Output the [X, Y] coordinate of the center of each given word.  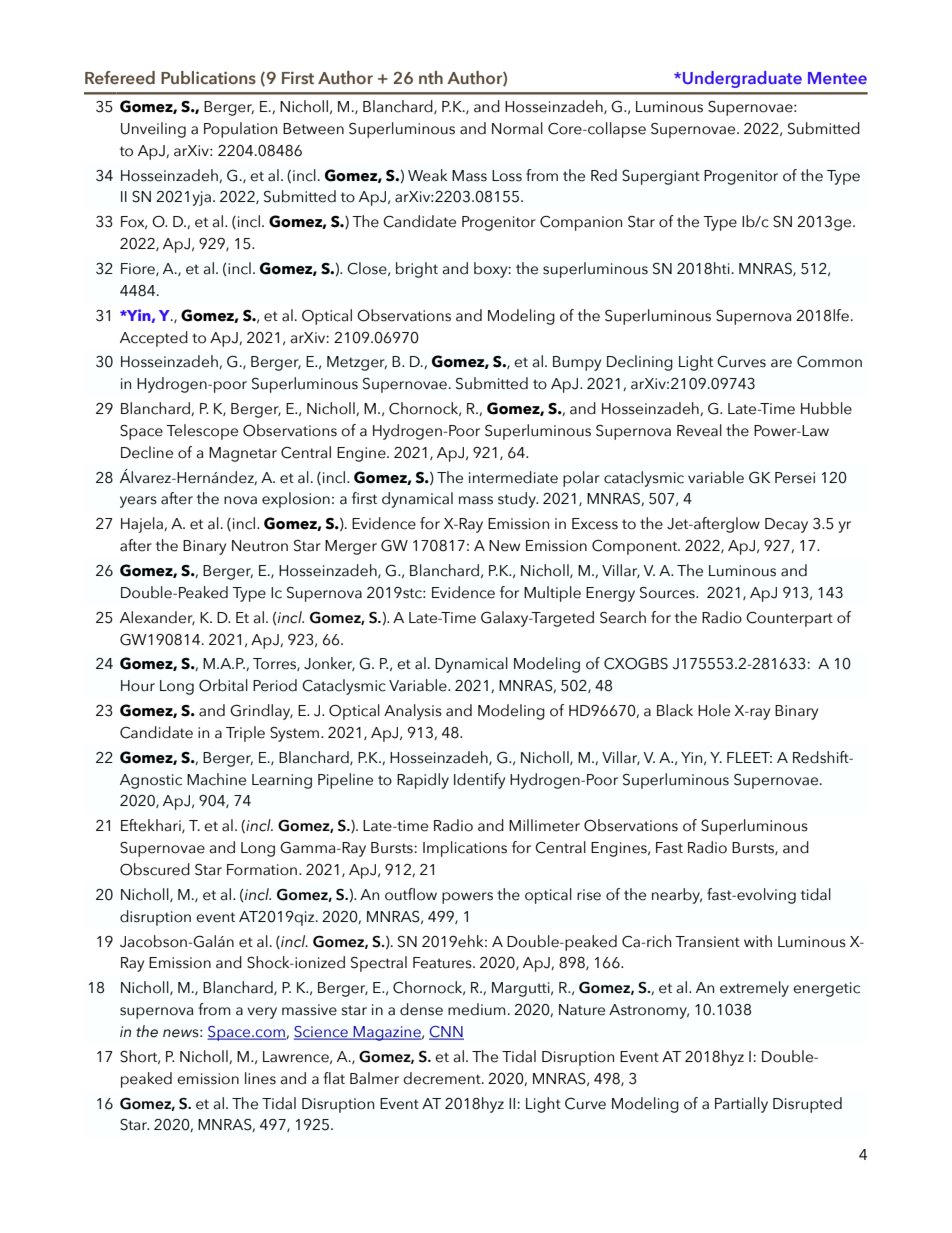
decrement [443, 1078]
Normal [517, 128]
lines [260, 1078]
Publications [208, 77]
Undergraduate [742, 79]
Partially [741, 1105]
